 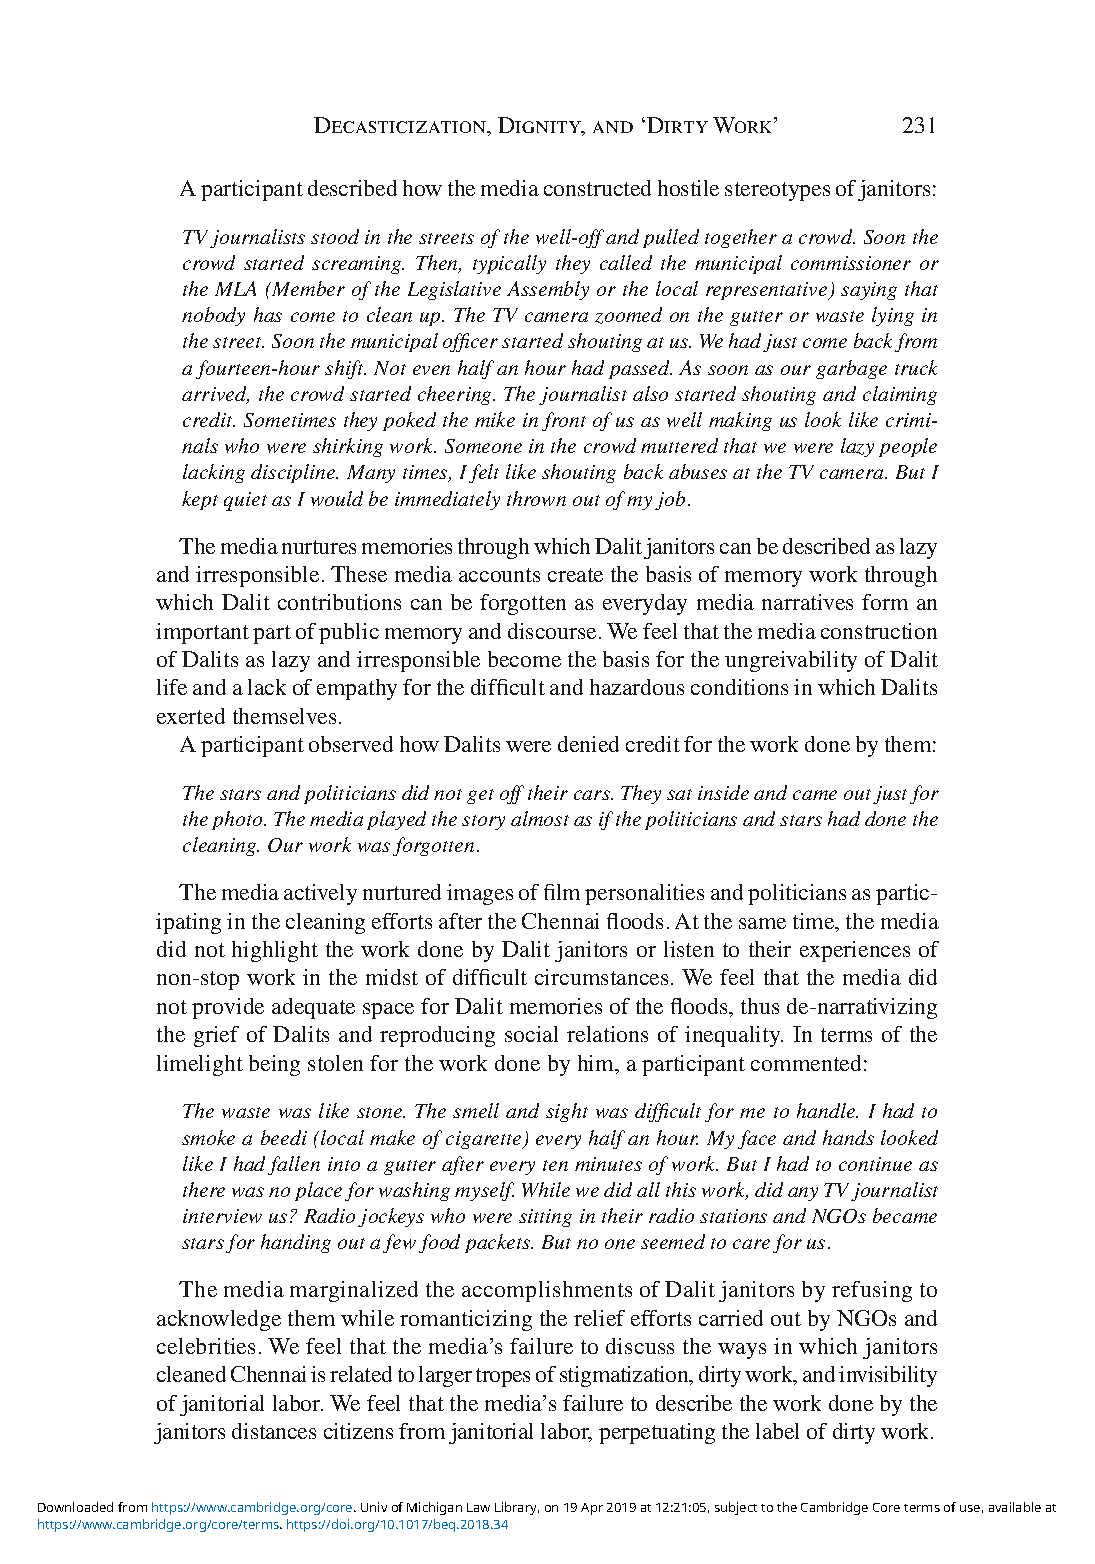 I want to click on Library, so click(x=517, y=1508).
